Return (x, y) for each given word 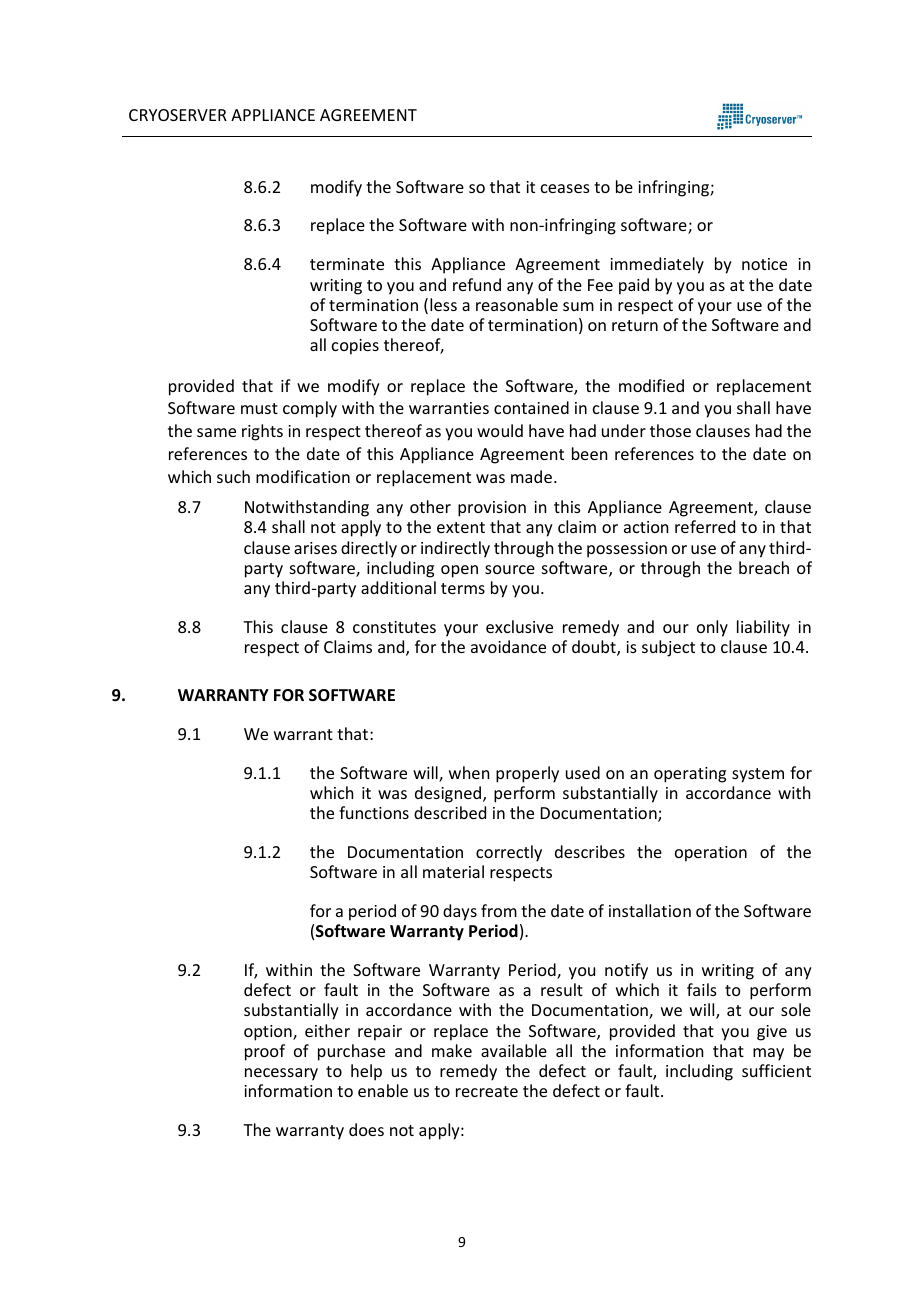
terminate (347, 264)
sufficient (776, 1070)
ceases (565, 188)
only (712, 628)
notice (764, 264)
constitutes (394, 627)
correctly (509, 853)
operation (711, 854)
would (500, 430)
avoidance (508, 646)
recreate (487, 1091)
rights (262, 432)
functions (374, 812)
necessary (281, 1074)
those (670, 430)
